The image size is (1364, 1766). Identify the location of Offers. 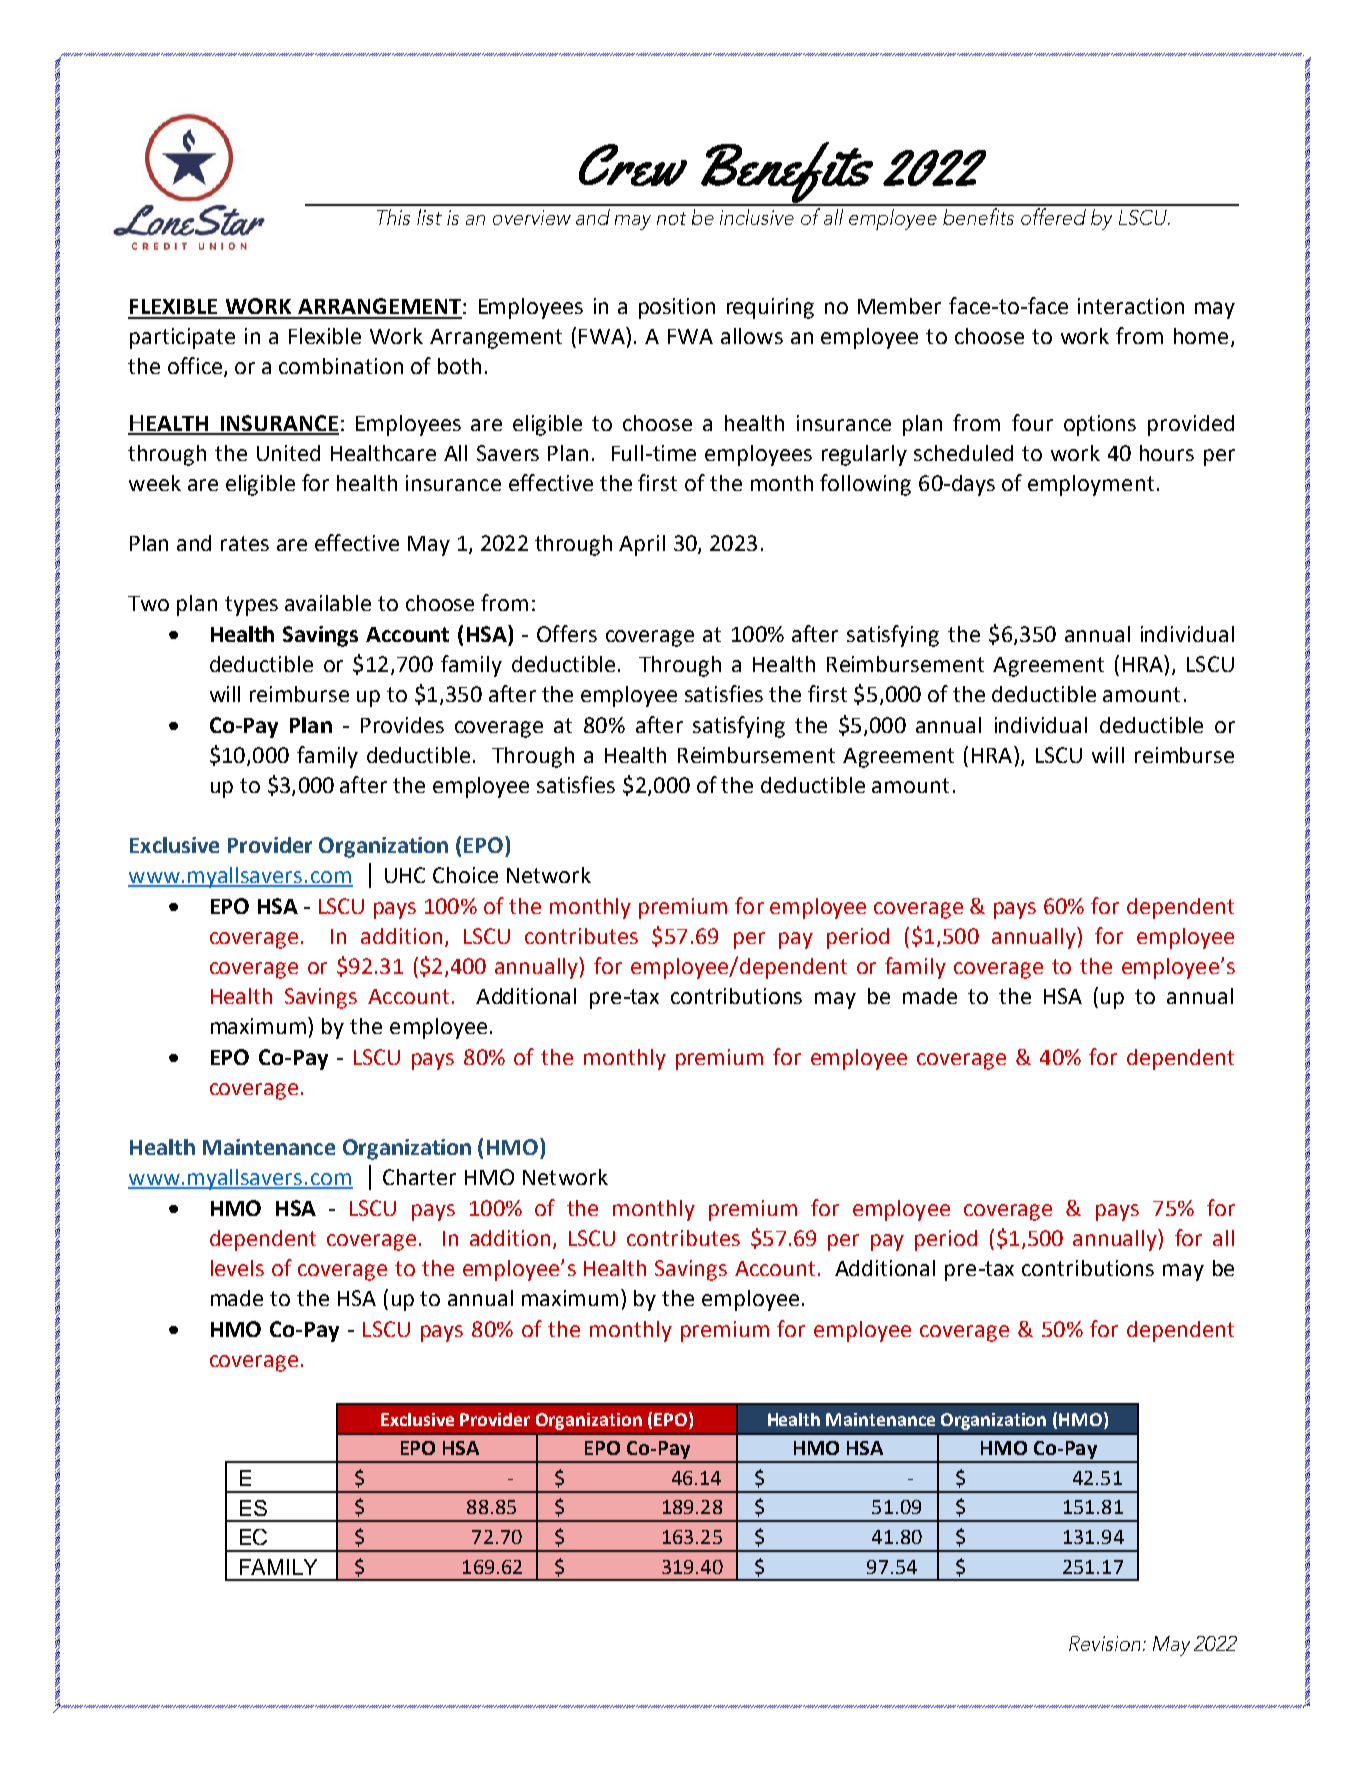
(567, 633).
